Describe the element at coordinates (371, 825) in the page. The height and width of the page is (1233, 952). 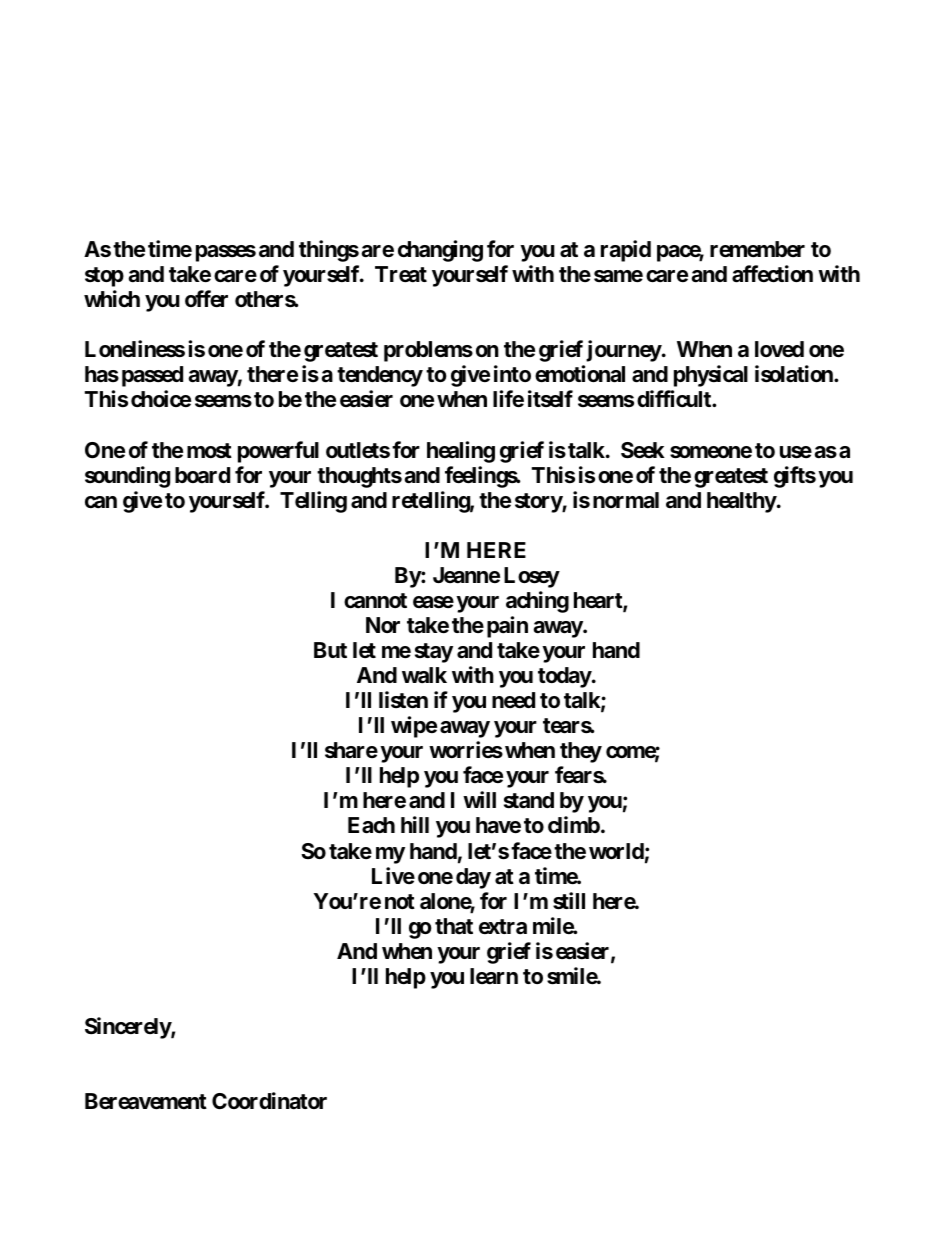
I see `Each` at that location.
